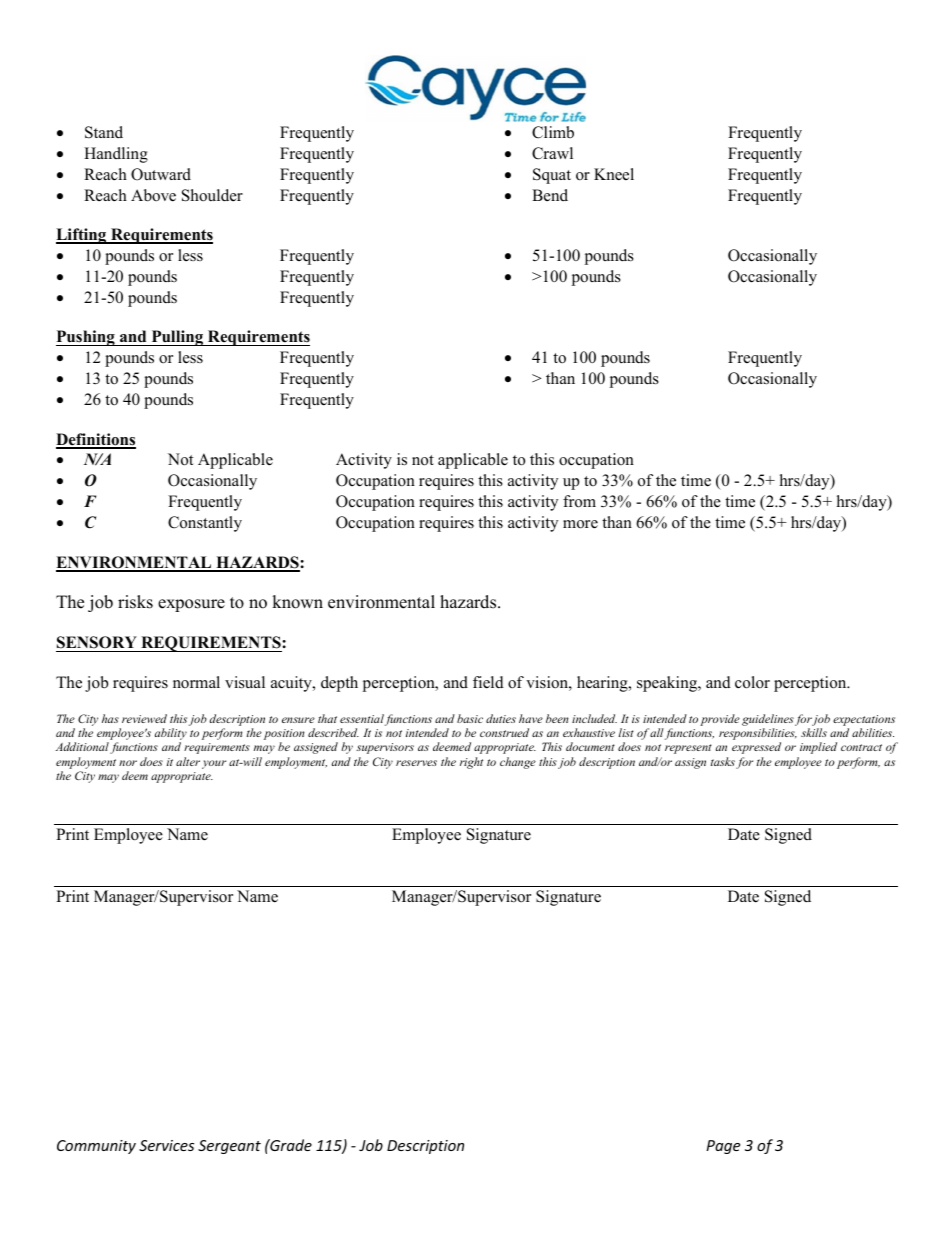 This screenshot has height=1233, width=952. I want to click on Outward, so click(161, 174).
